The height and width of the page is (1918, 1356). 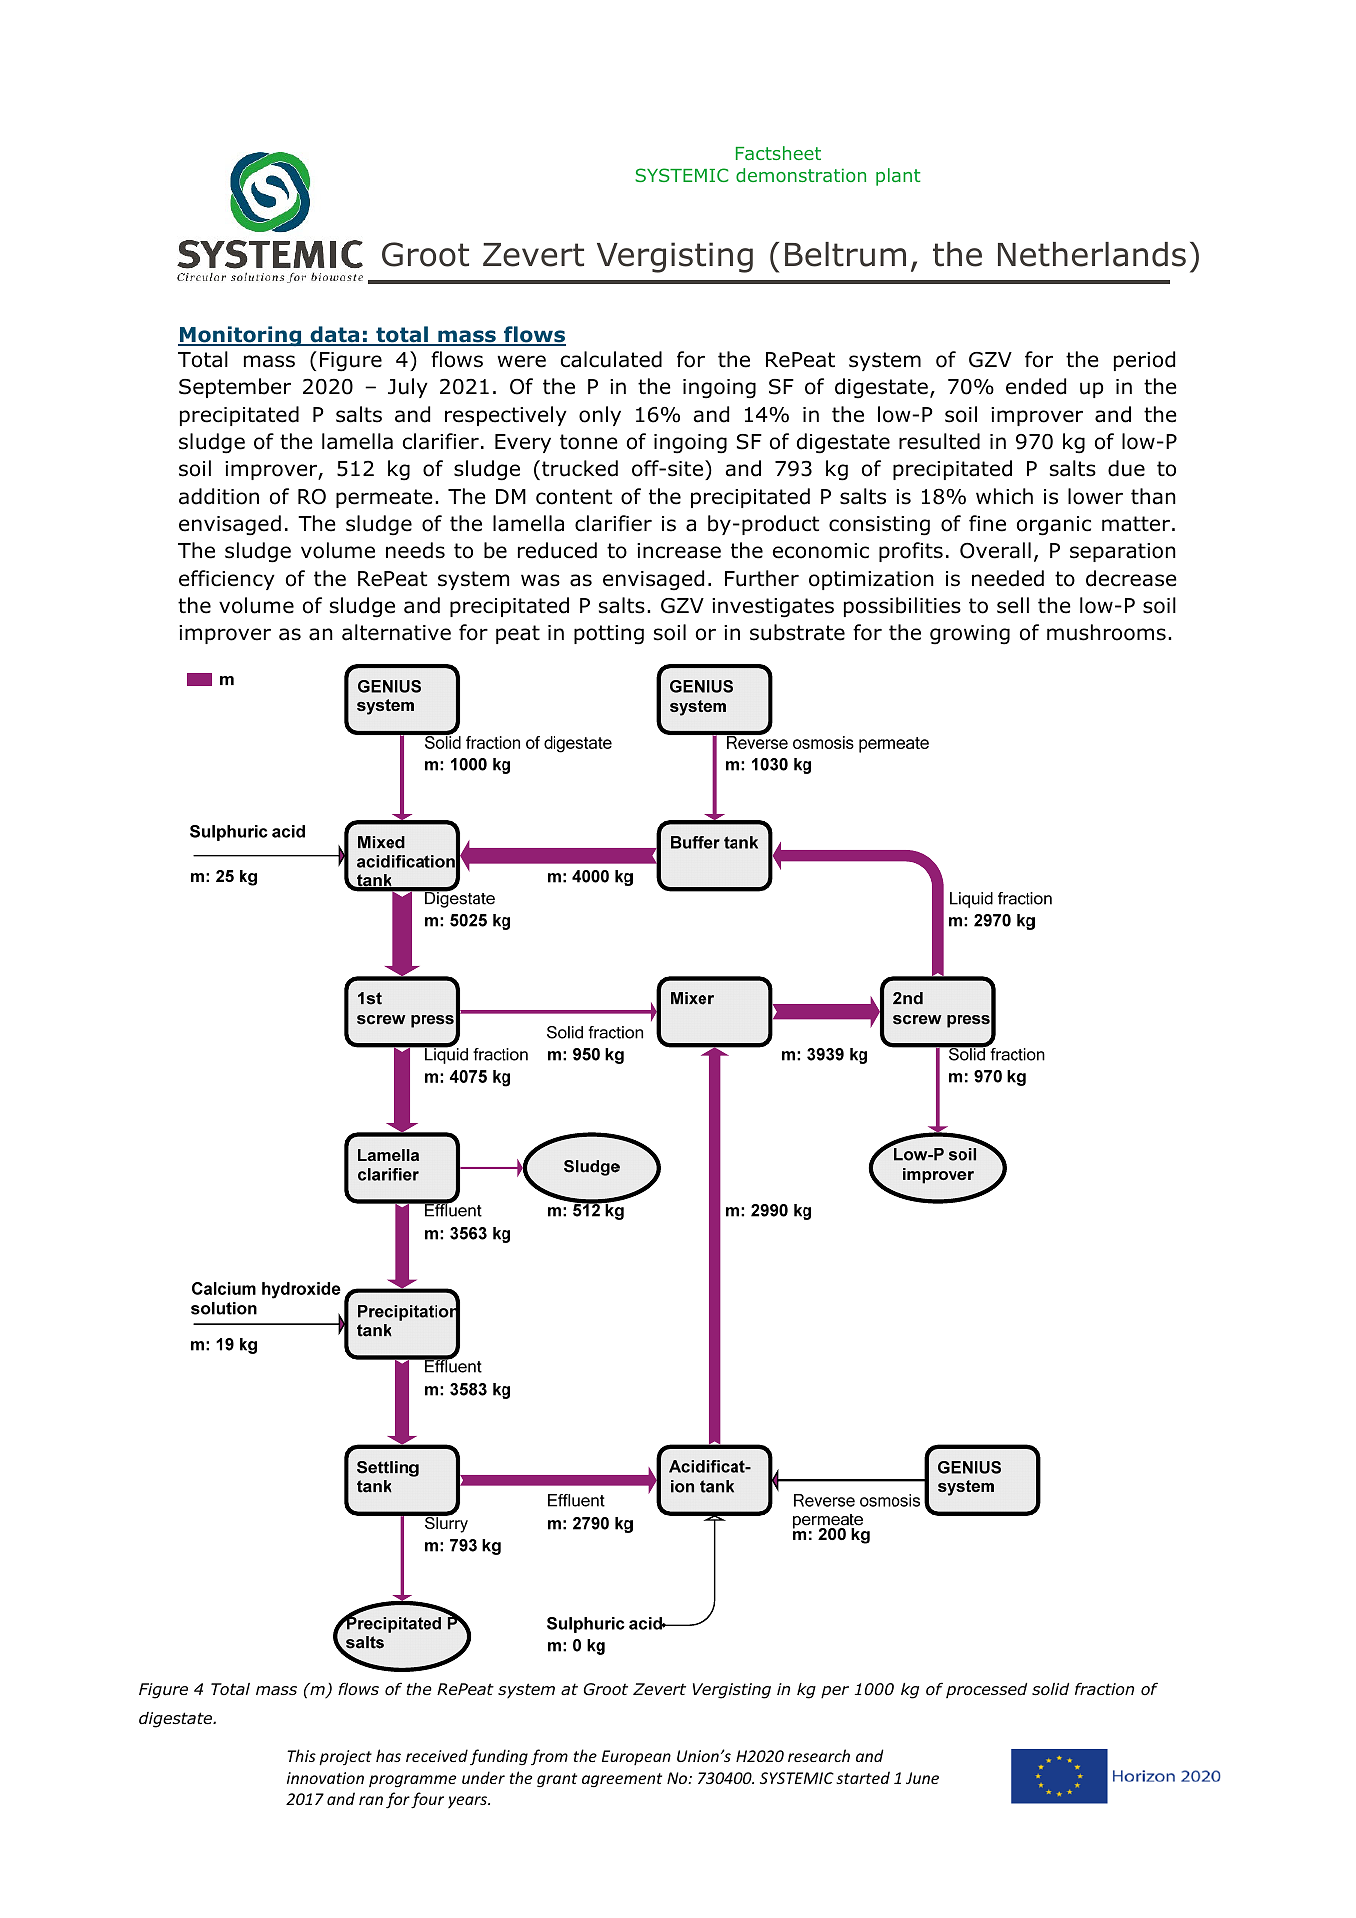 I want to click on demonstration, so click(x=801, y=175).
